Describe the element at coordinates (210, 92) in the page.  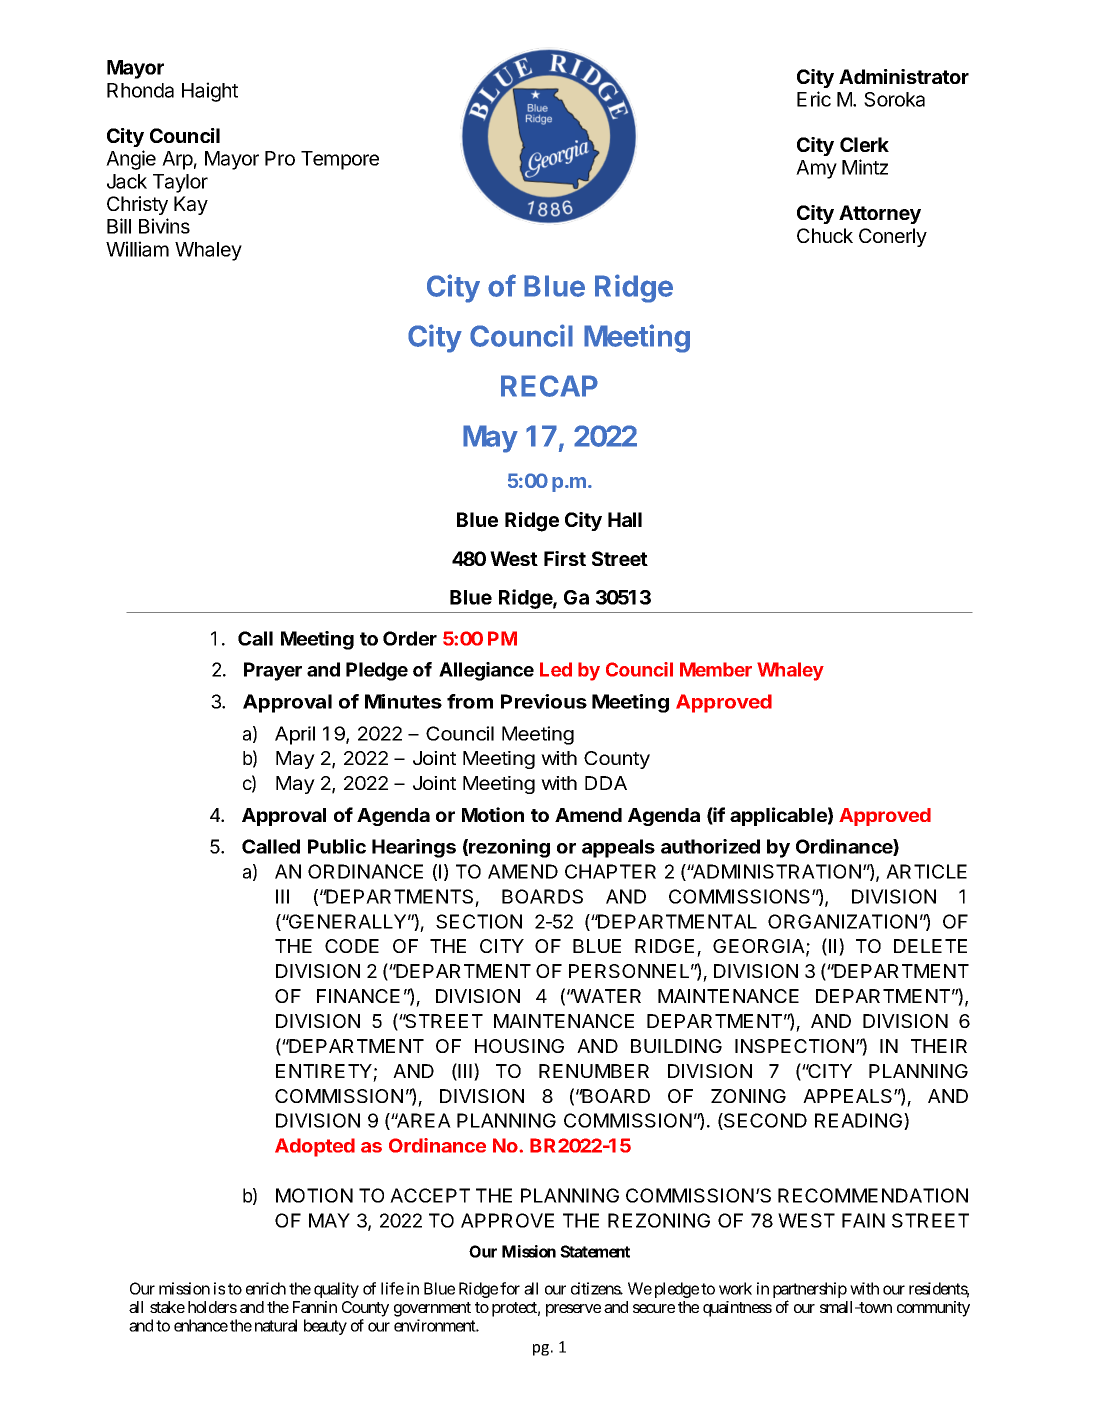
I see `Haight` at that location.
